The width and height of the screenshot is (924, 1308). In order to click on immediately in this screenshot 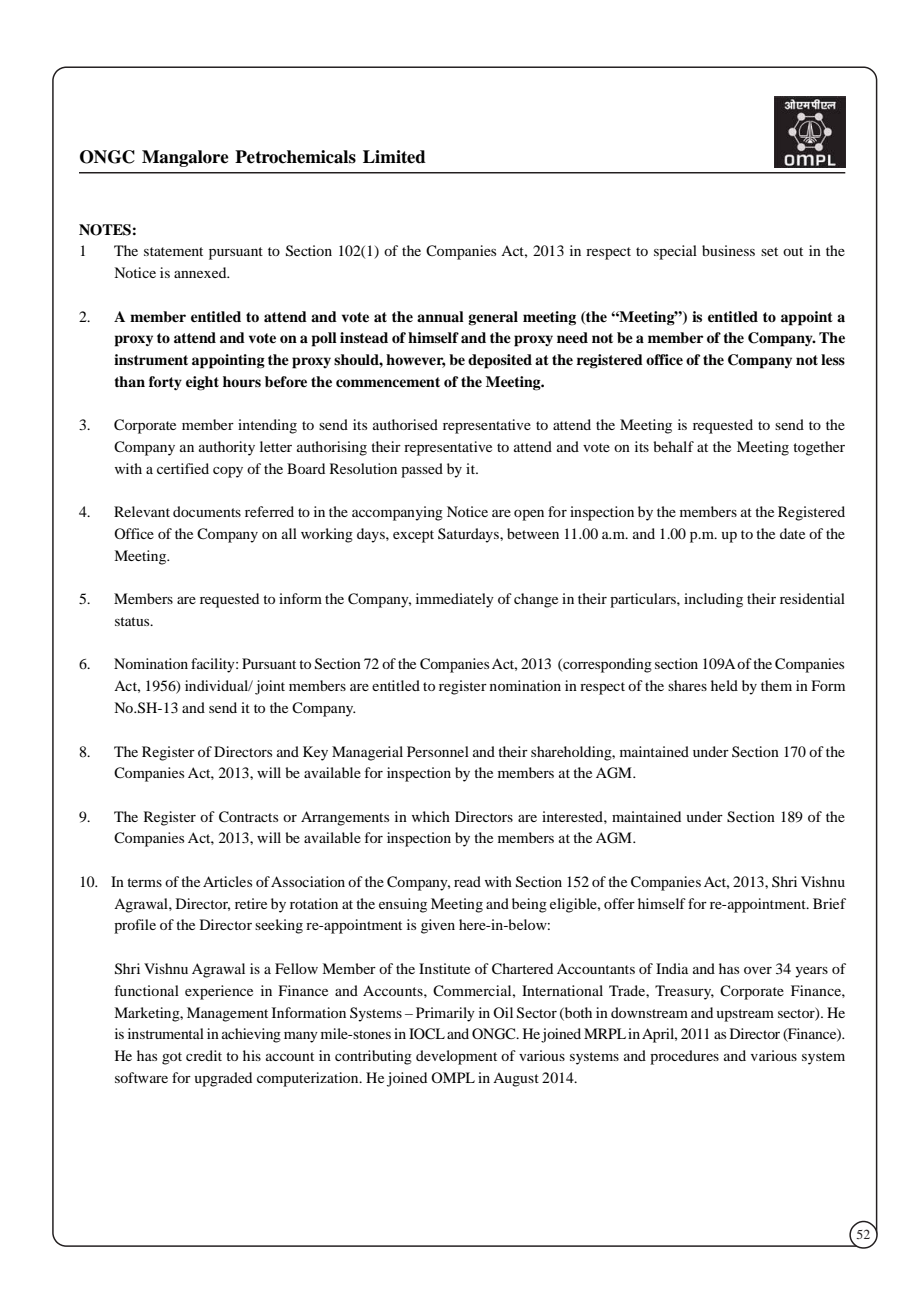, I will do `click(455, 600)`.
